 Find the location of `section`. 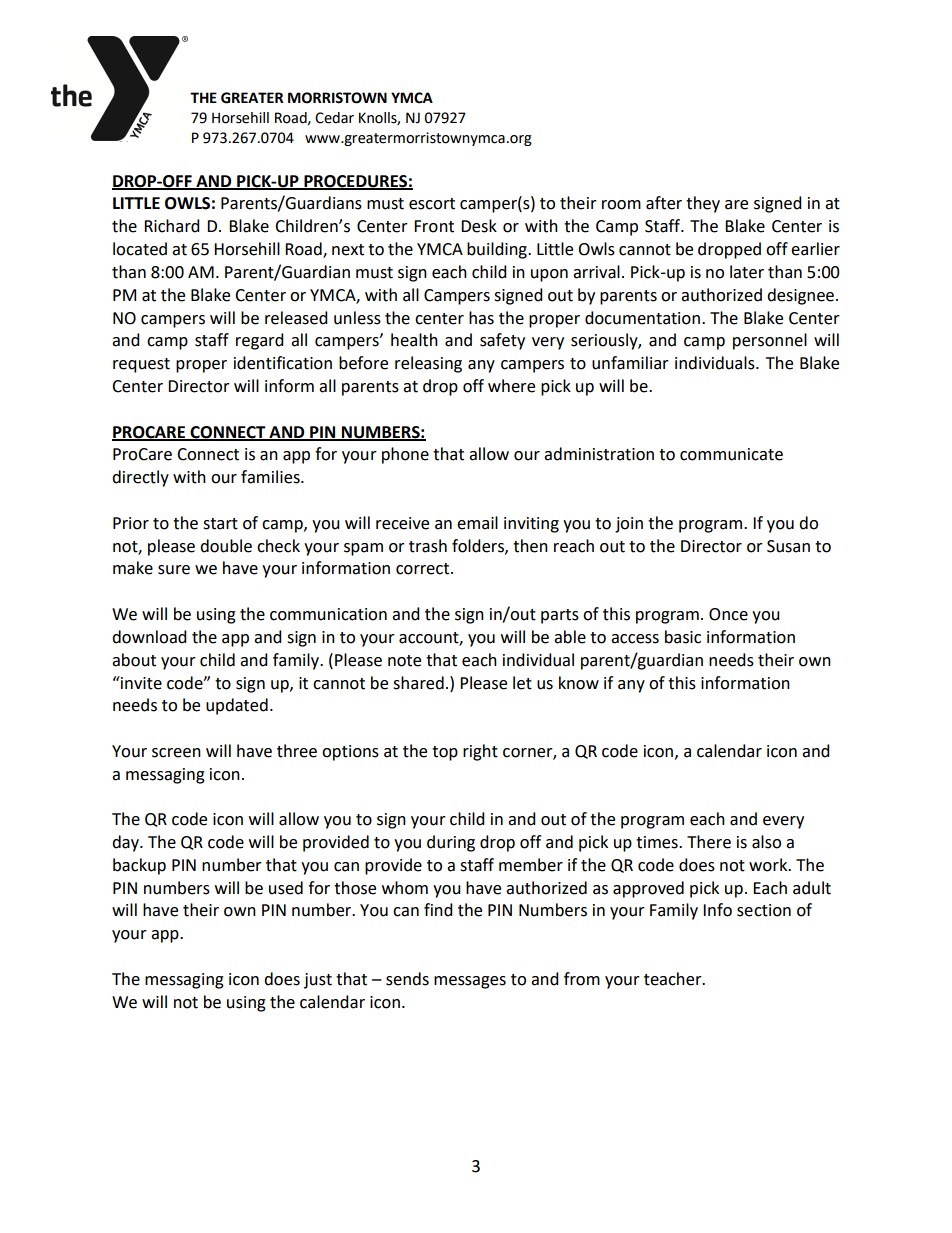

section is located at coordinates (764, 910).
